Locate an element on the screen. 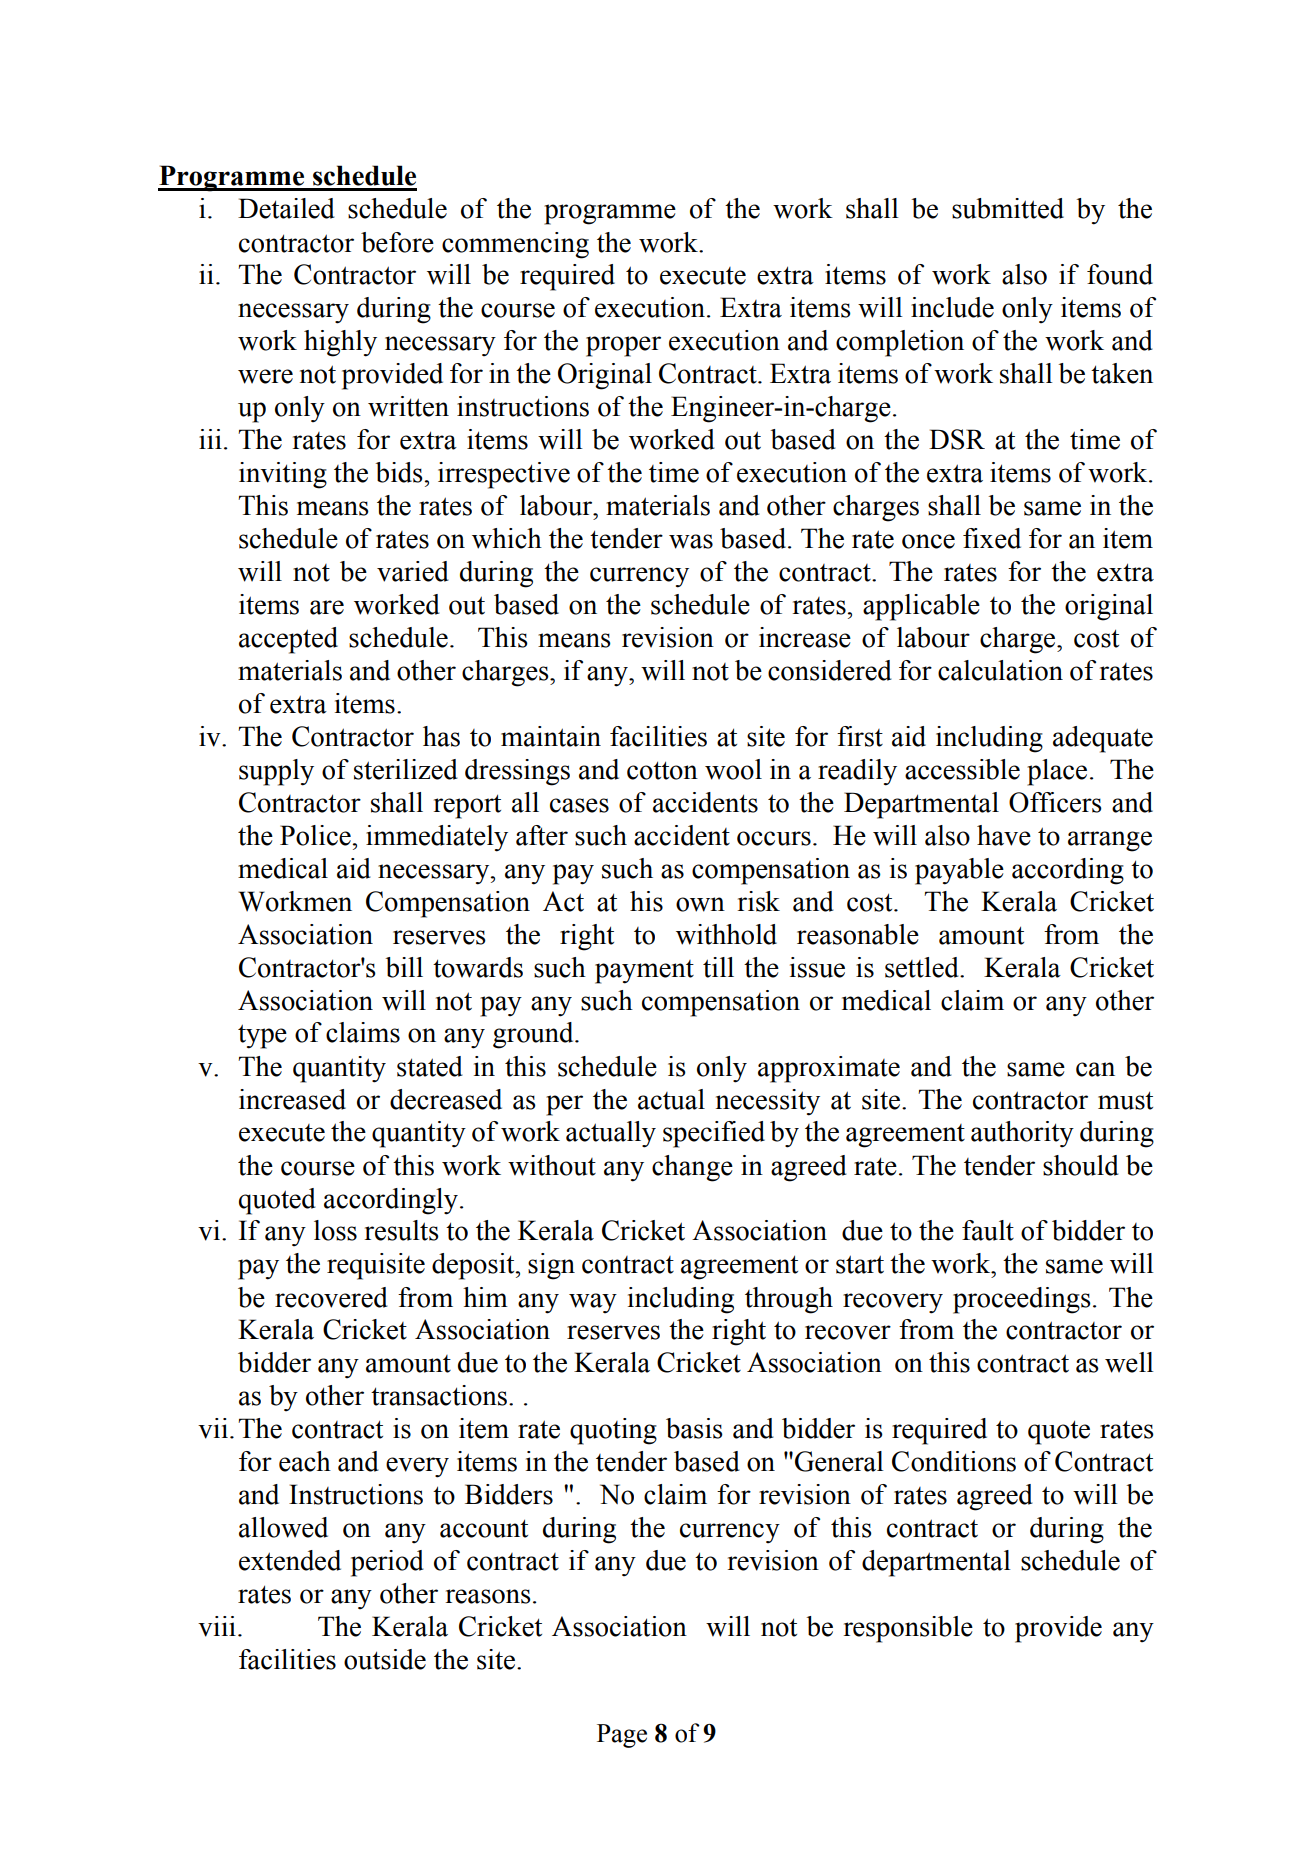 The width and height of the screenshot is (1312, 1857). proper is located at coordinates (623, 346).
